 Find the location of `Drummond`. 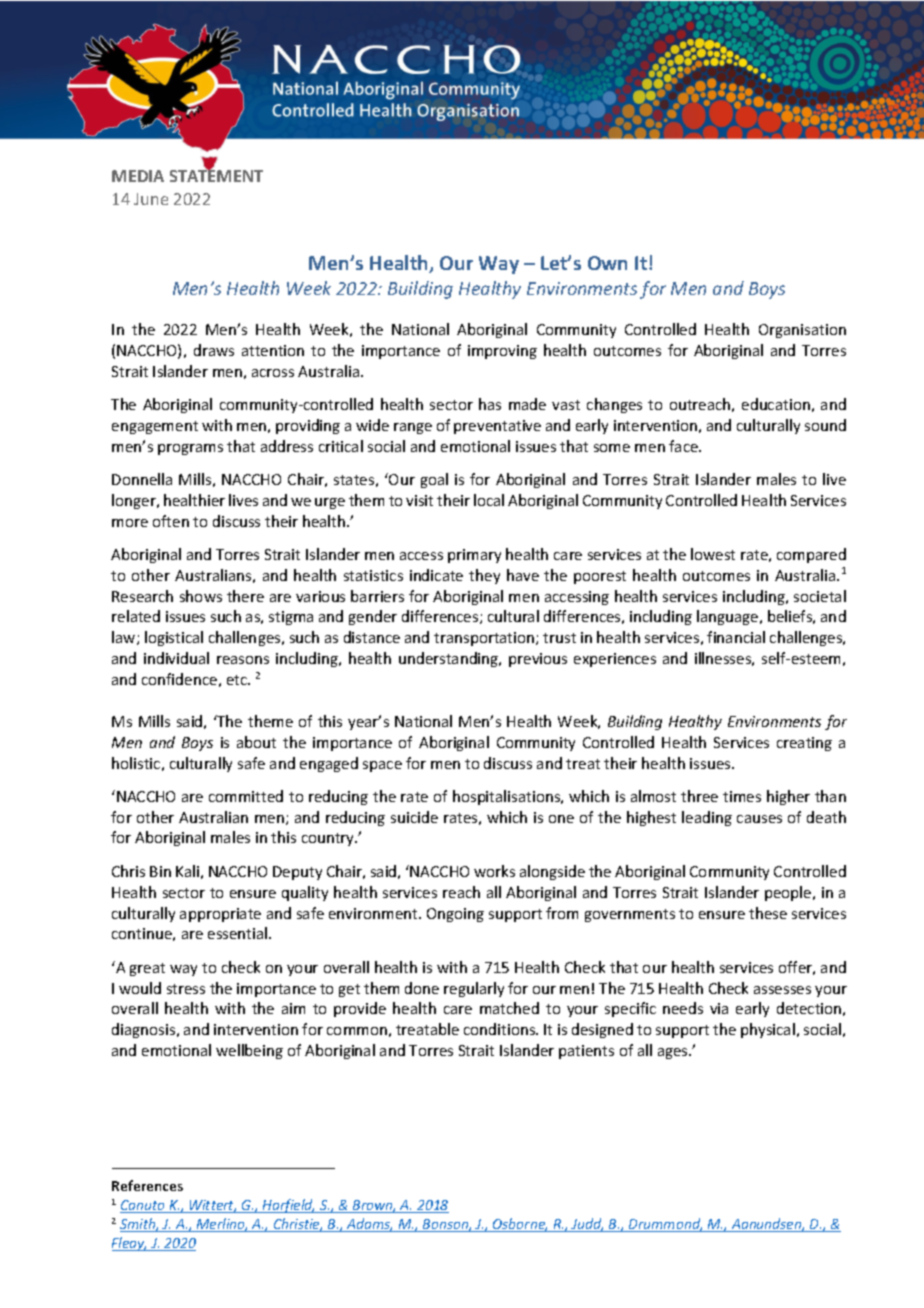

Drummond is located at coordinates (665, 1225).
